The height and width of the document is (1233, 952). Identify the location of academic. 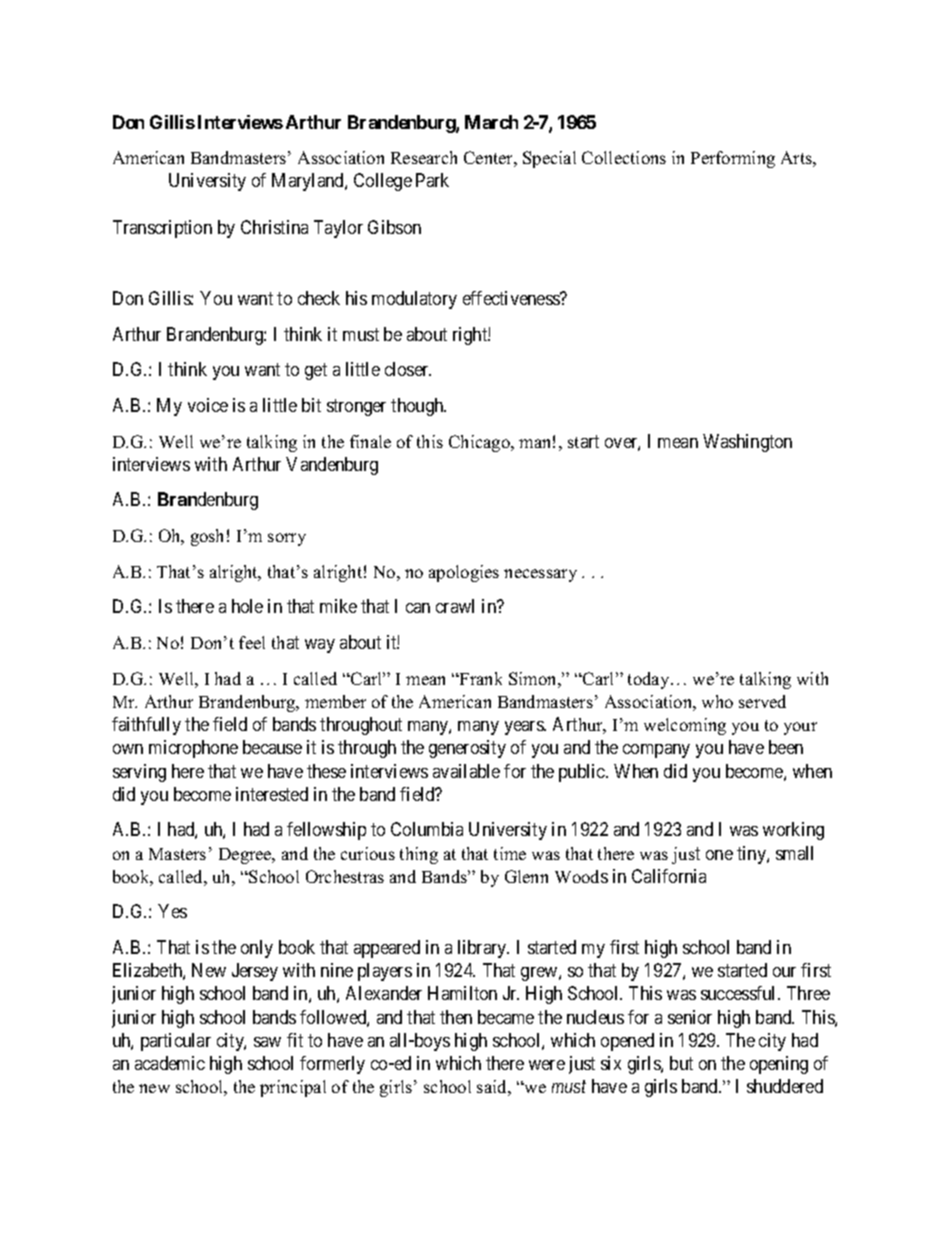
(170, 1063).
